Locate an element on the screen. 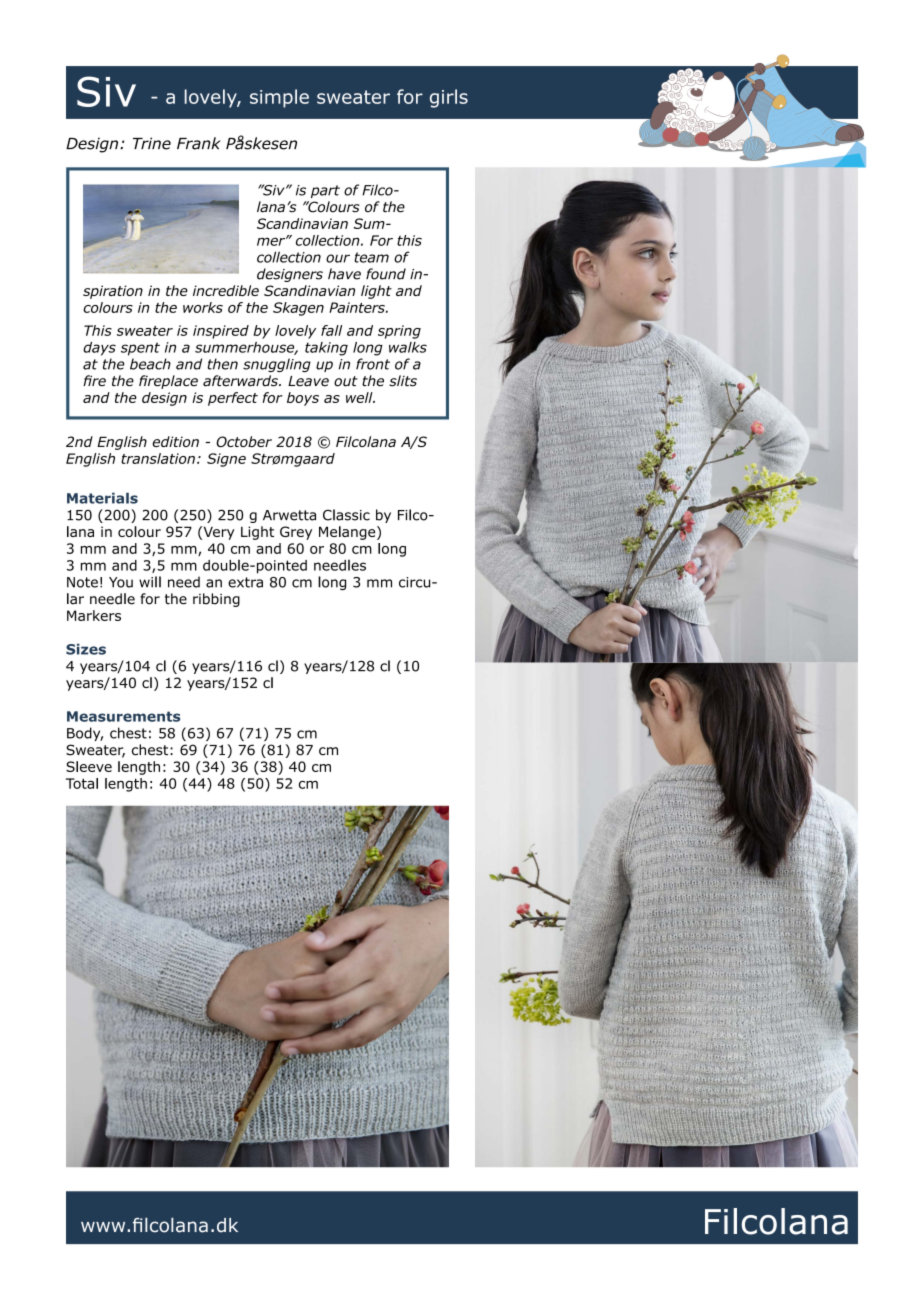  Melange is located at coordinates (348, 533).
